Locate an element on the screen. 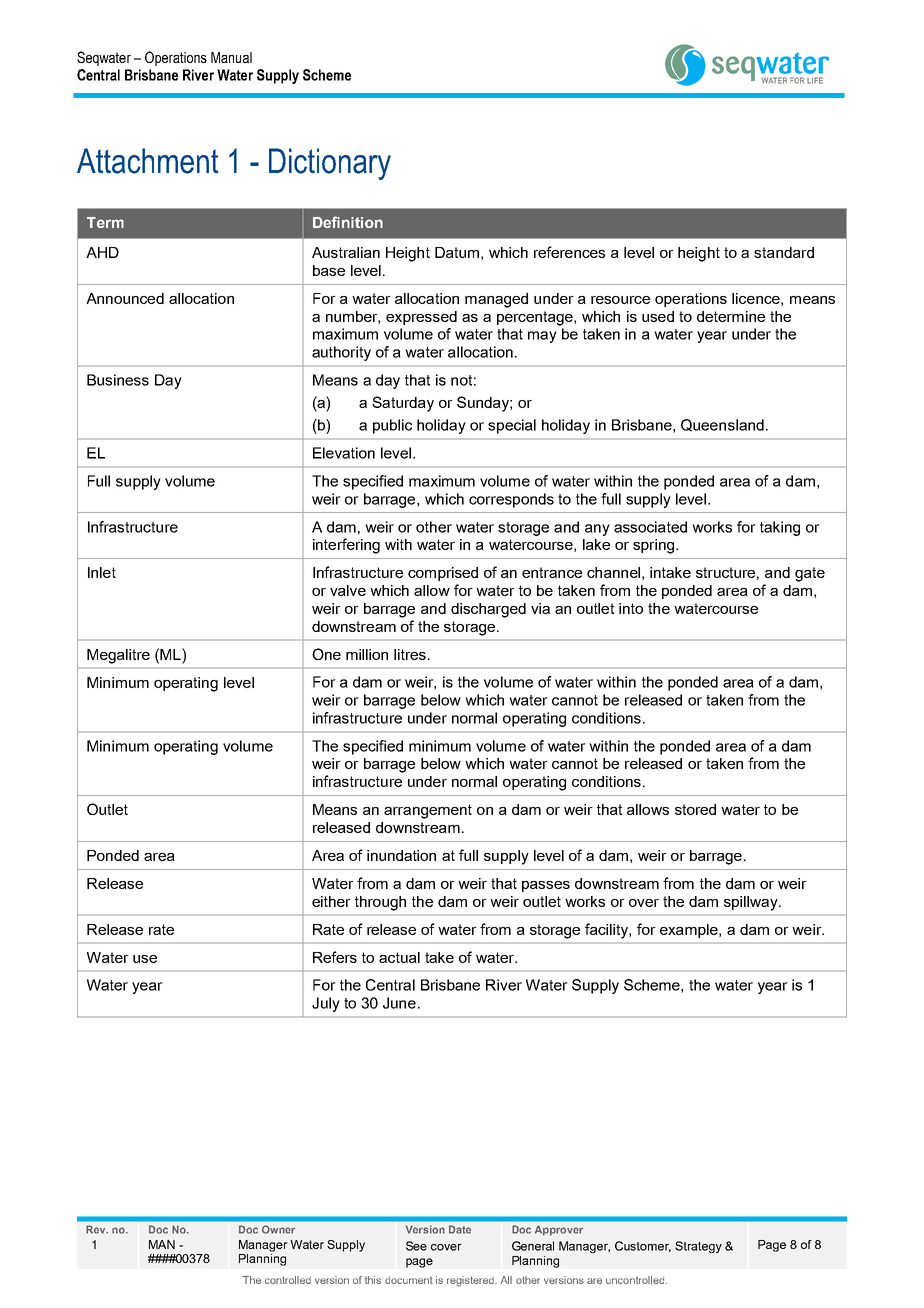 Image resolution: width=924 pixels, height=1308 pixels. Queensland is located at coordinates (722, 425).
